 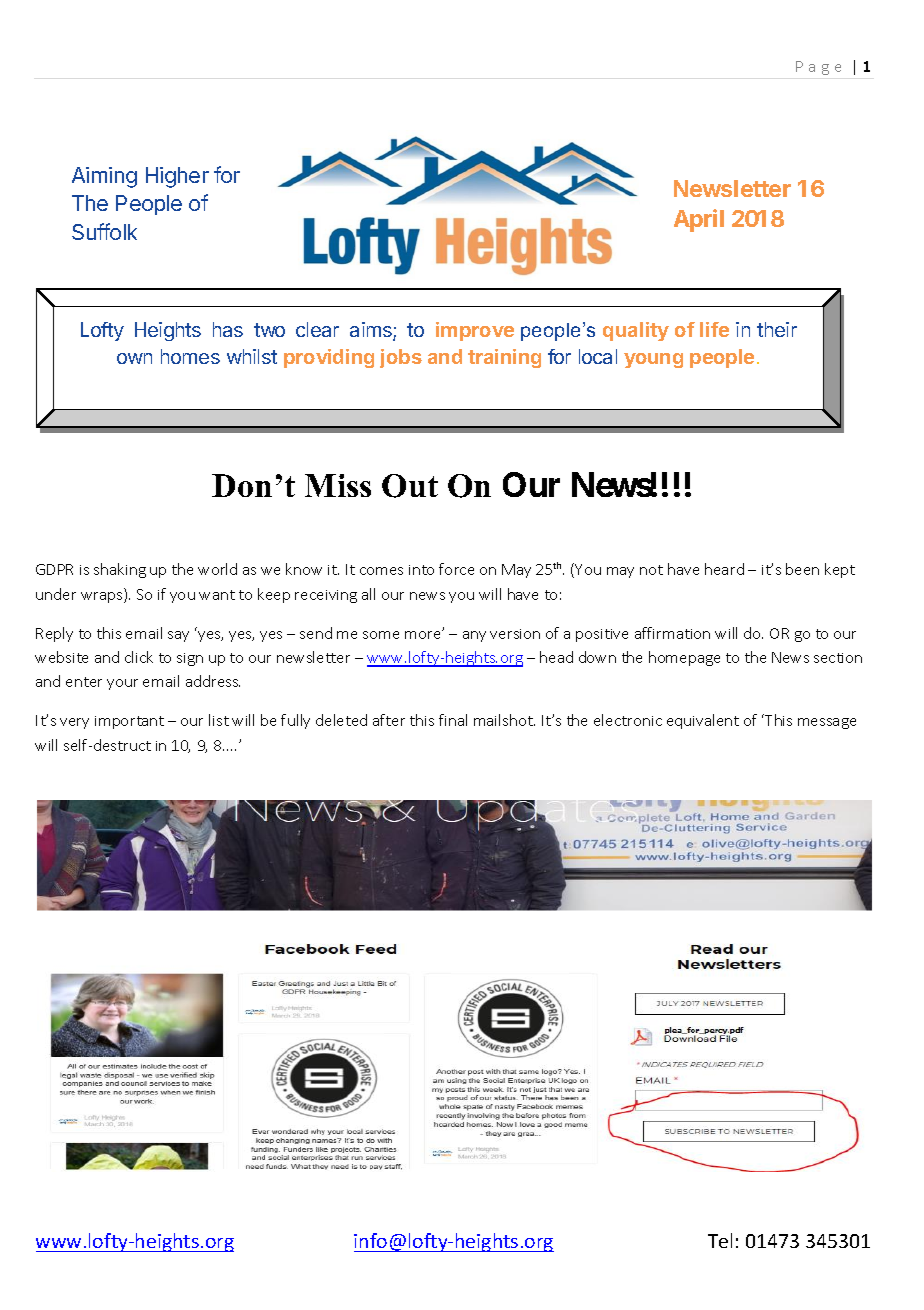 I want to click on important, so click(x=129, y=722).
